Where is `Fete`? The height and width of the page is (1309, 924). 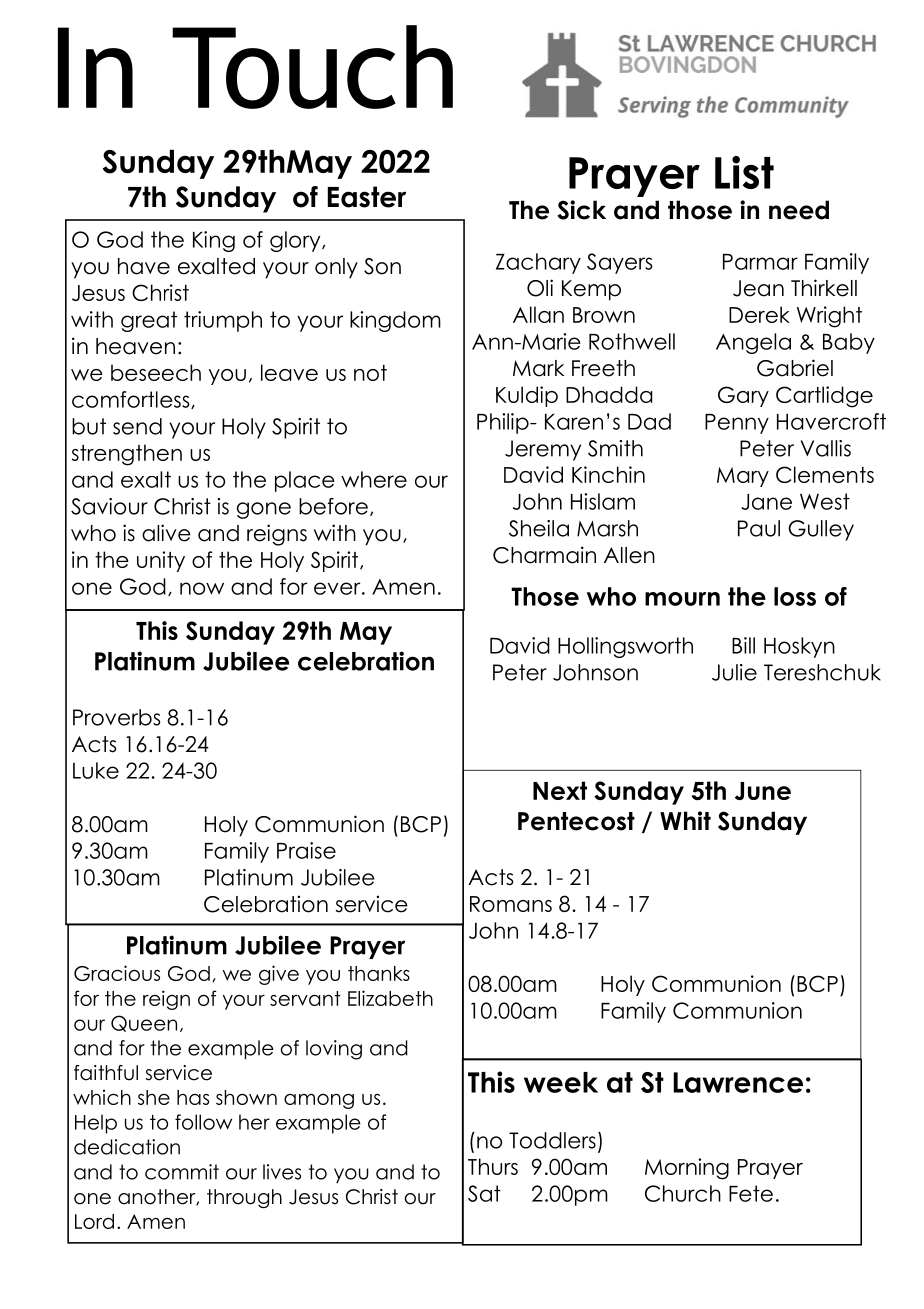 Fete is located at coordinates (751, 1193).
